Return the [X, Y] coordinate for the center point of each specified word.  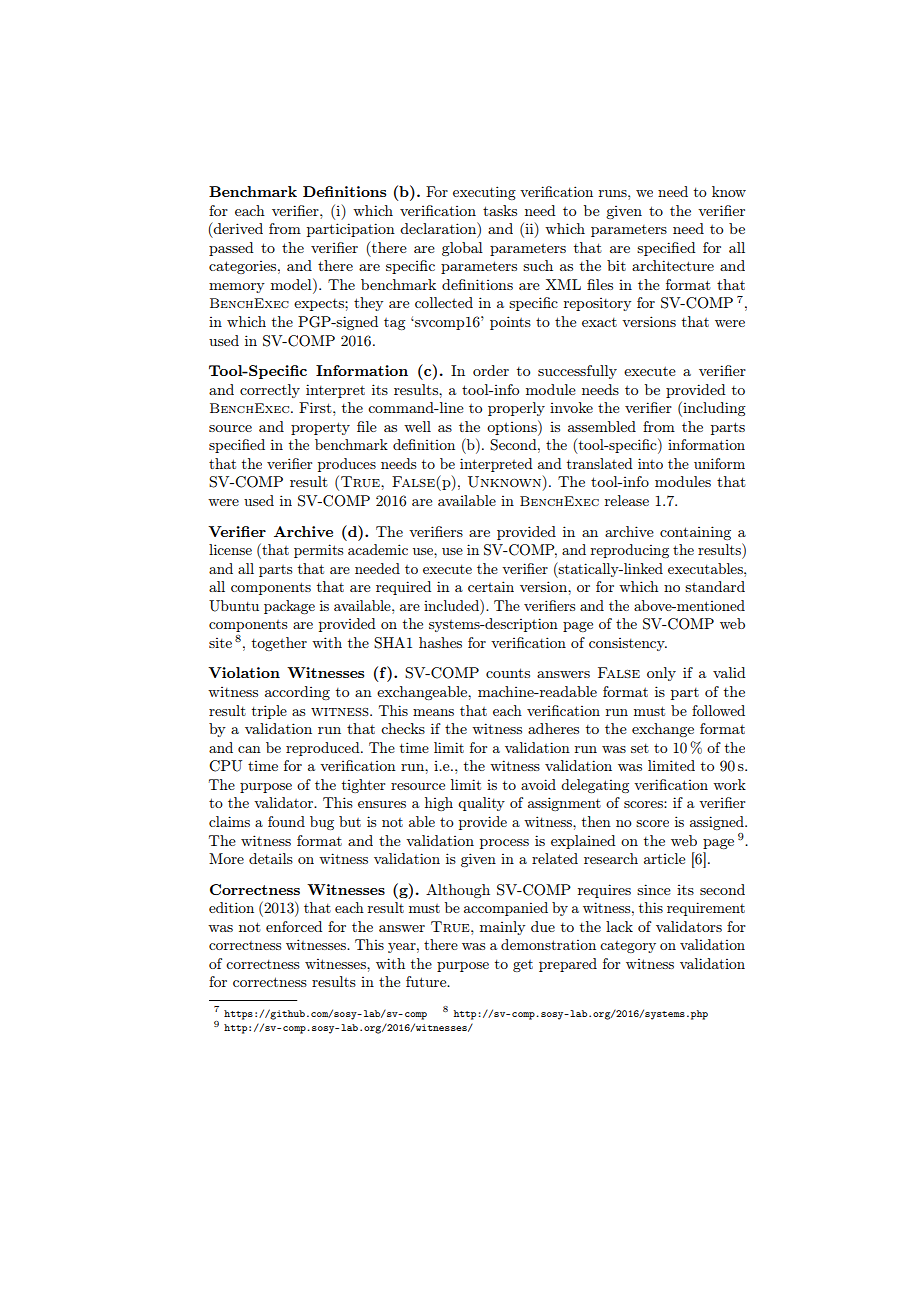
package [289, 607]
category [628, 947]
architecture [673, 265]
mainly [502, 928]
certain [491, 586]
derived [237, 228]
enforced [294, 926]
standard [715, 586]
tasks [500, 210]
